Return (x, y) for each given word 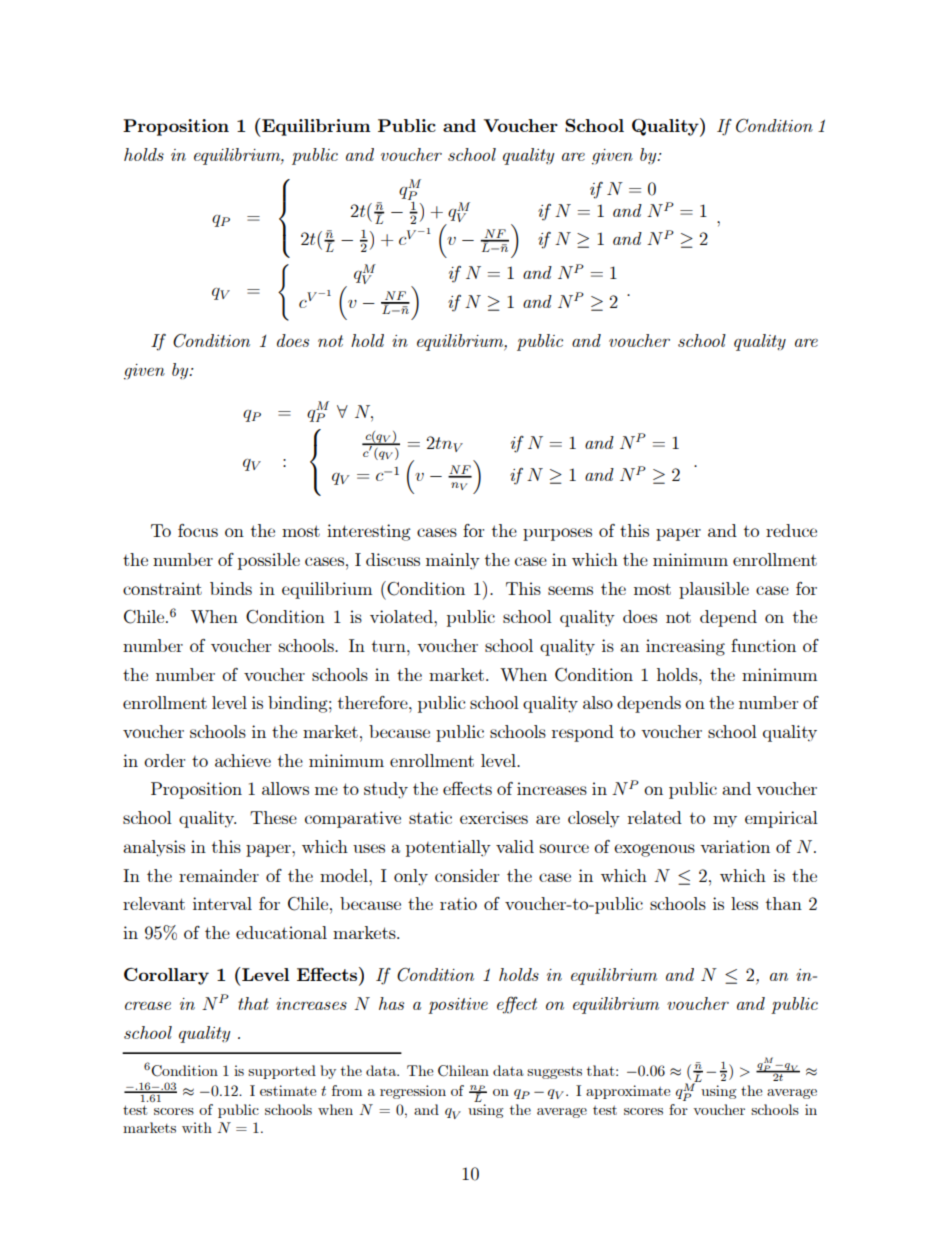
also (598, 702)
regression (413, 1092)
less (744, 903)
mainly (453, 561)
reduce (791, 530)
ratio (458, 903)
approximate (628, 1092)
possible (269, 561)
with (197, 1127)
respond (583, 733)
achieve (243, 760)
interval (222, 903)
